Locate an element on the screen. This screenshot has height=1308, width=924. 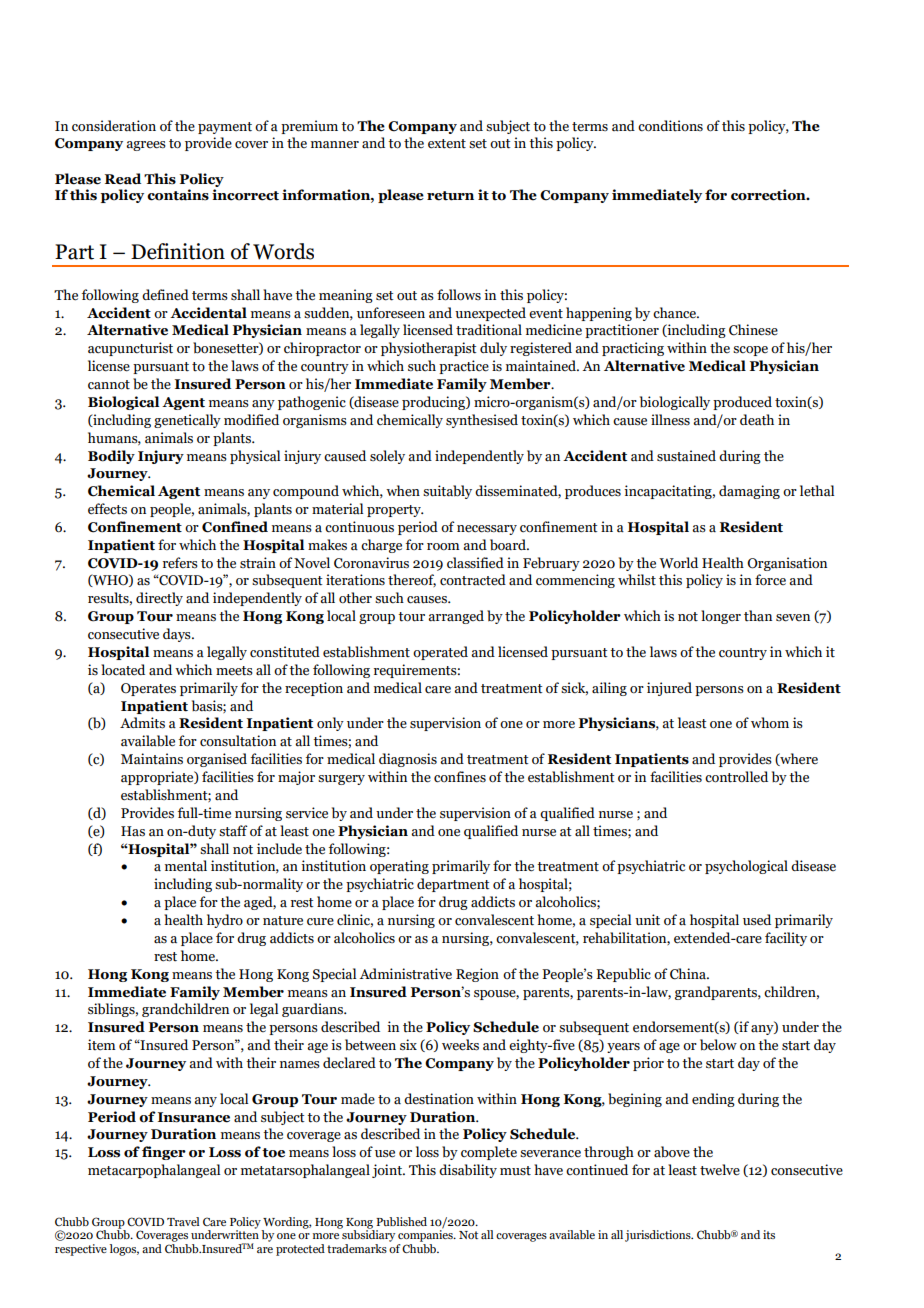
hydro is located at coordinates (225, 921).
